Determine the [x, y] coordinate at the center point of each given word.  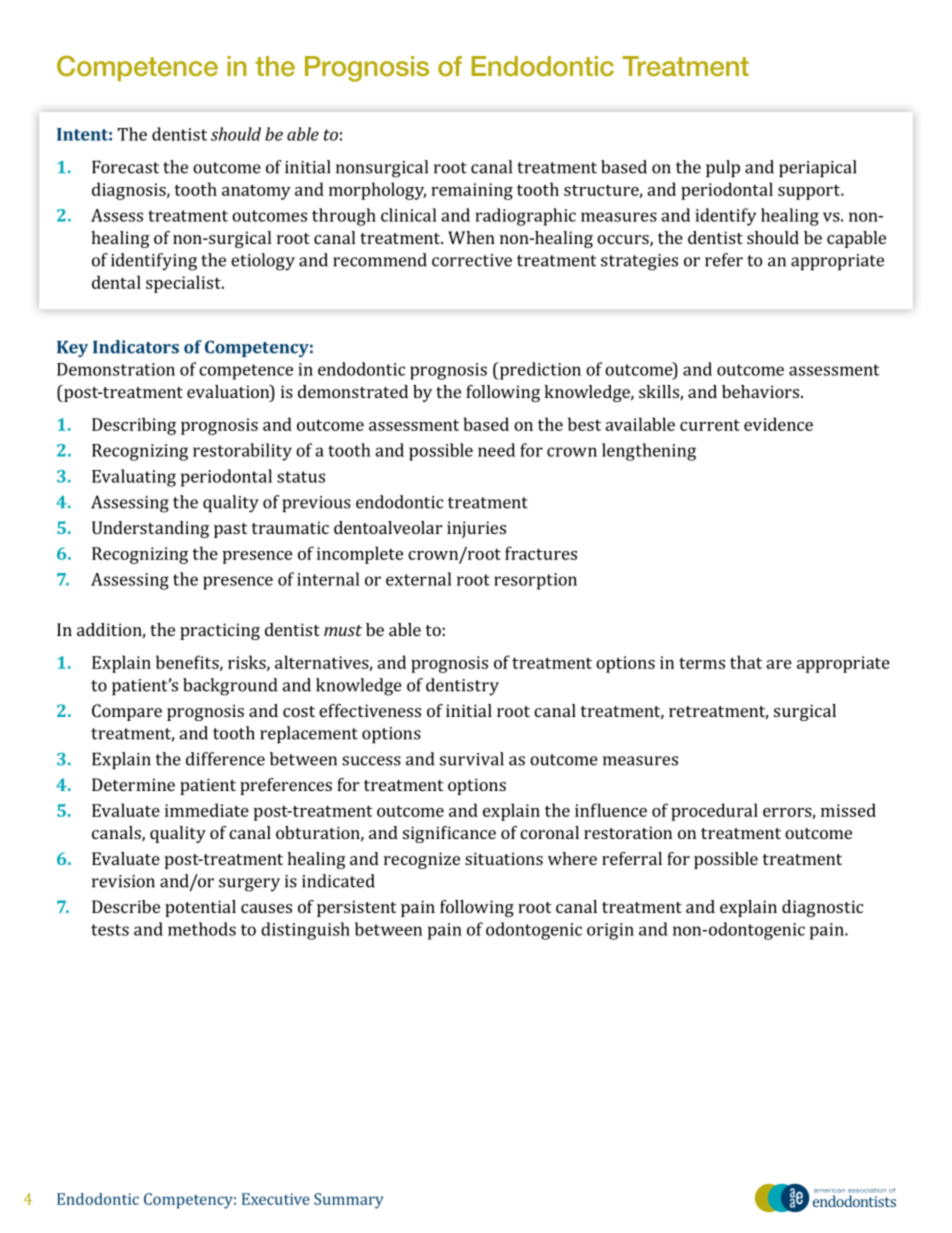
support [810, 192]
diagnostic [822, 908]
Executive [276, 1199]
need [496, 450]
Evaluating [134, 478]
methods [202, 929]
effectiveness [370, 710]
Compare [127, 712]
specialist [184, 284]
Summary [348, 1201]
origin [610, 931]
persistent [356, 908]
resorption [535, 581]
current [710, 425]
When [471, 237]
